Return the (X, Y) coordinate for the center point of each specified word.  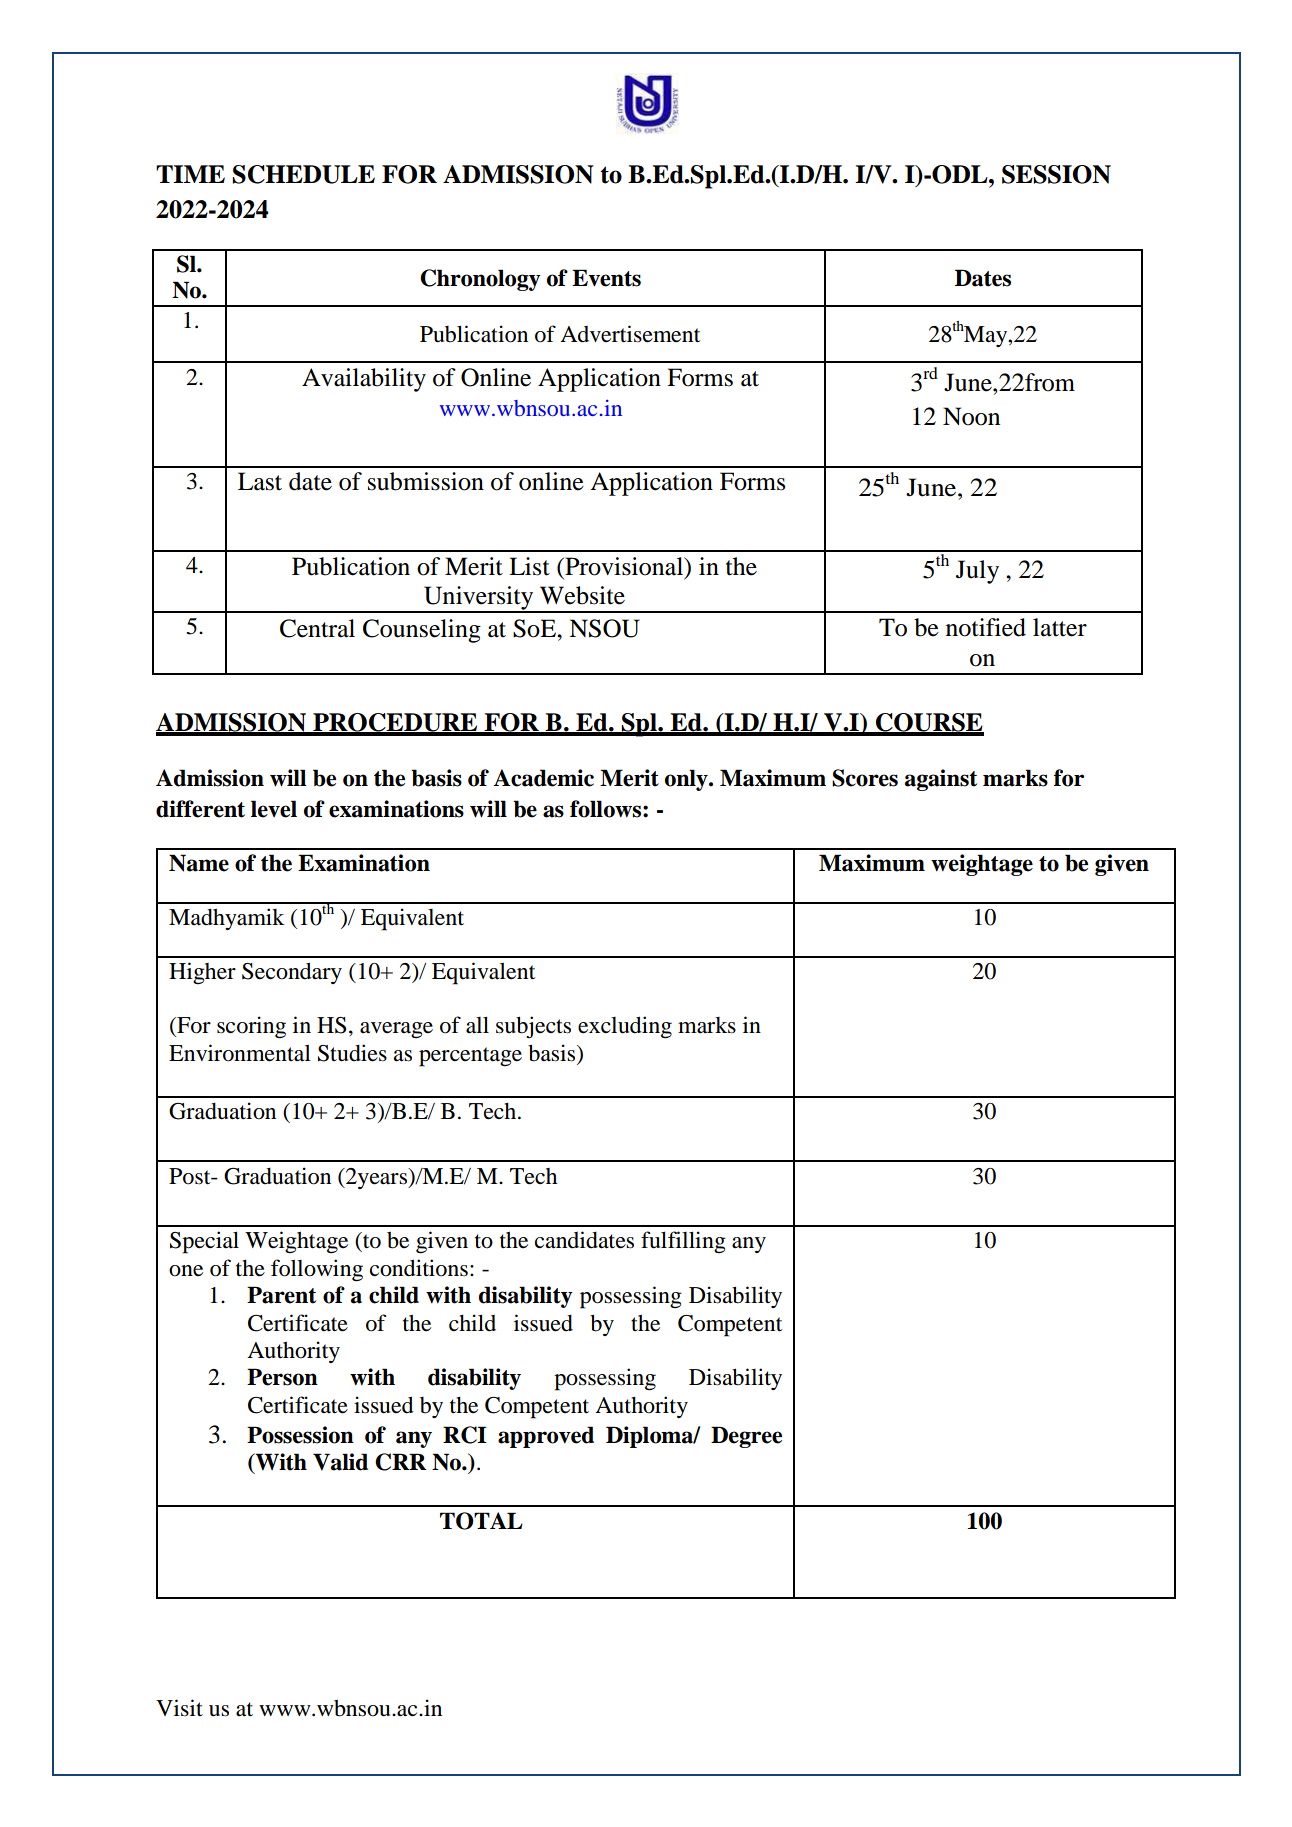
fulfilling (683, 1242)
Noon (971, 416)
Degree (746, 1437)
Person (282, 1377)
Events (606, 278)
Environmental (240, 1053)
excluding (625, 1027)
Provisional (624, 567)
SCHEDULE (303, 174)
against (941, 780)
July (977, 572)
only (687, 780)
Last (260, 481)
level (274, 809)
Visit (179, 1708)
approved (546, 1437)
